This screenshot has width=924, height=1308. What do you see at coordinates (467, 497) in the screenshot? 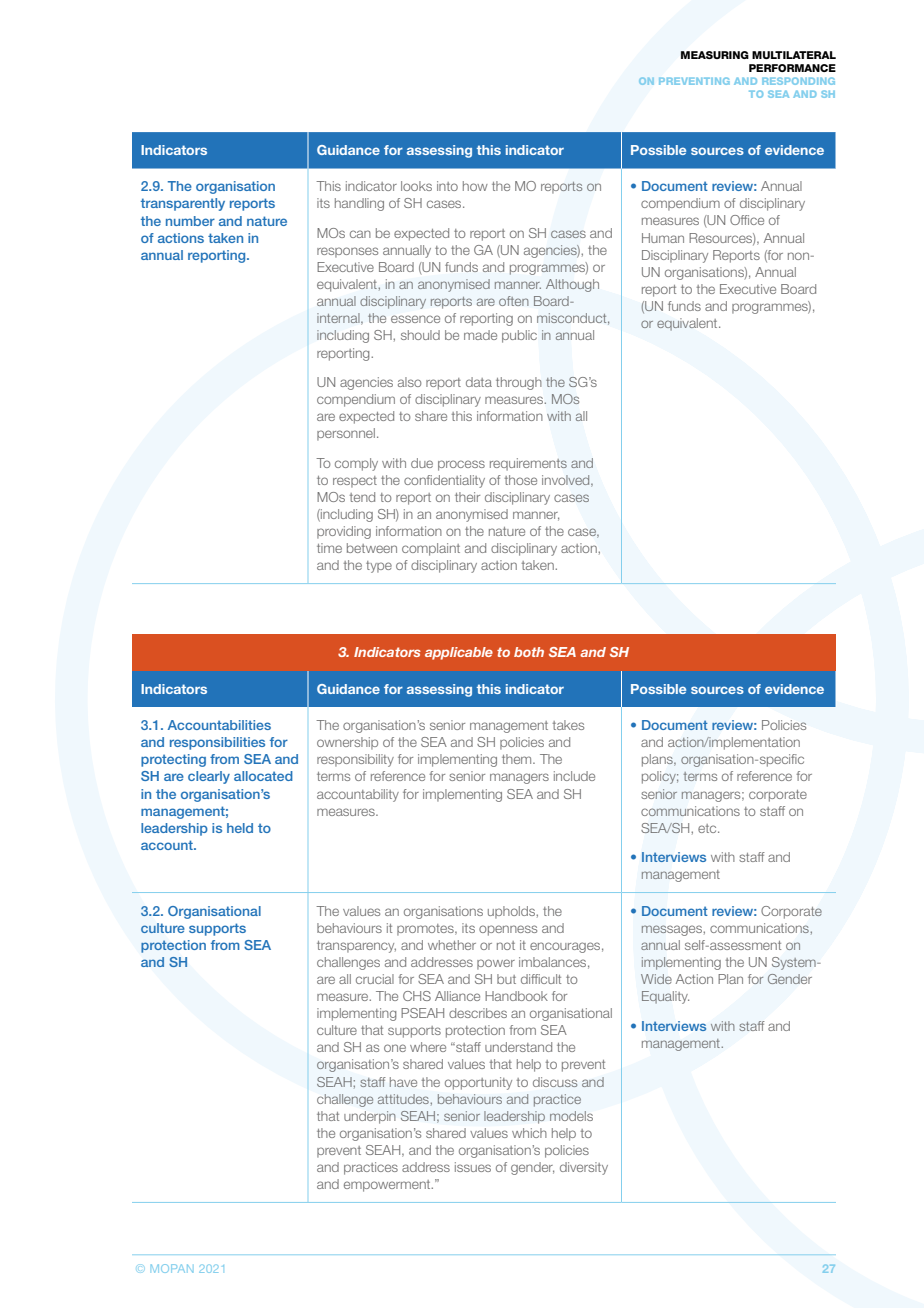
I see `their` at bounding box center [467, 497].
